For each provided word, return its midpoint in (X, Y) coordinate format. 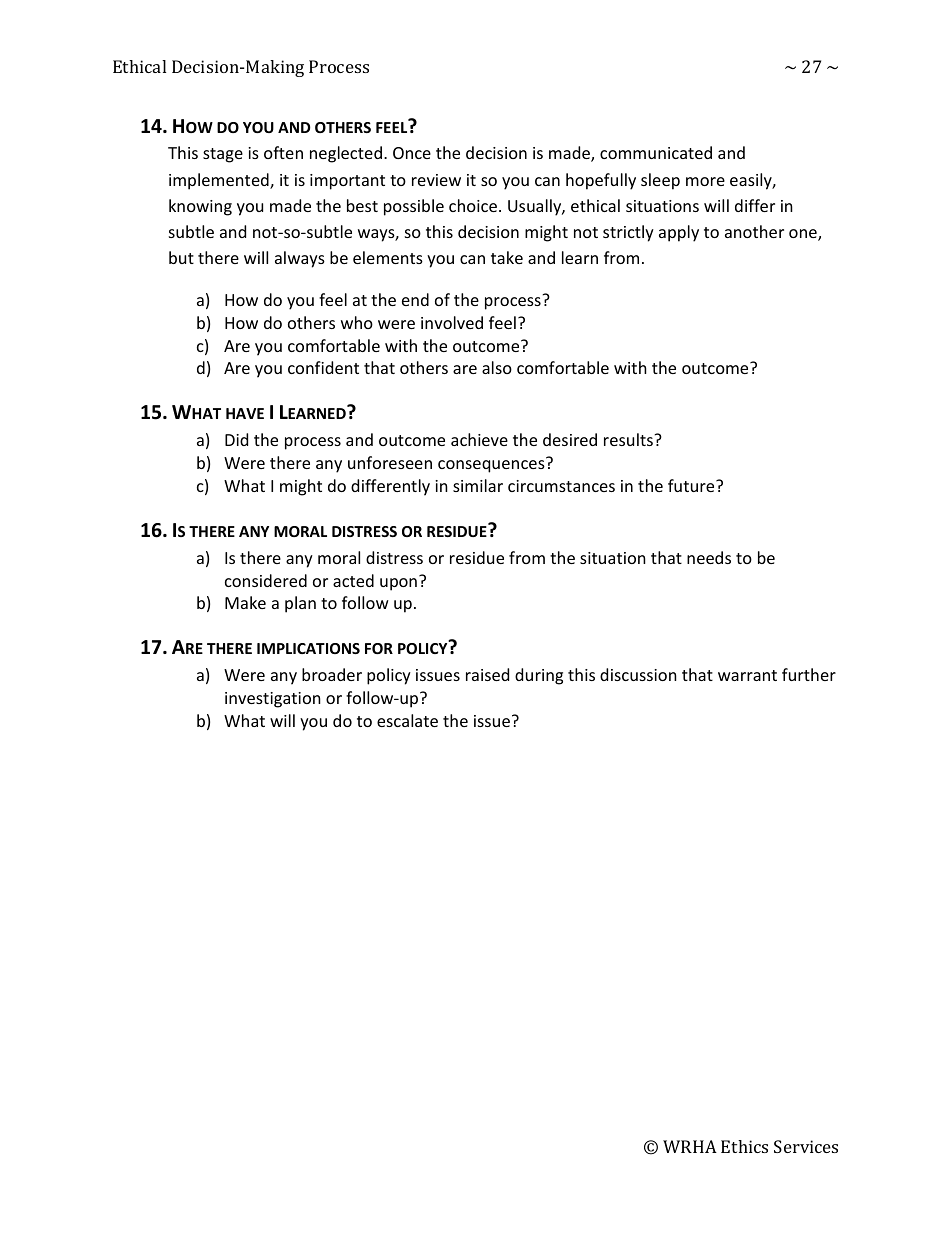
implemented (220, 181)
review (436, 180)
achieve (479, 439)
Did (236, 439)
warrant (747, 675)
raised (487, 674)
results (629, 439)
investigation (273, 700)
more (705, 181)
